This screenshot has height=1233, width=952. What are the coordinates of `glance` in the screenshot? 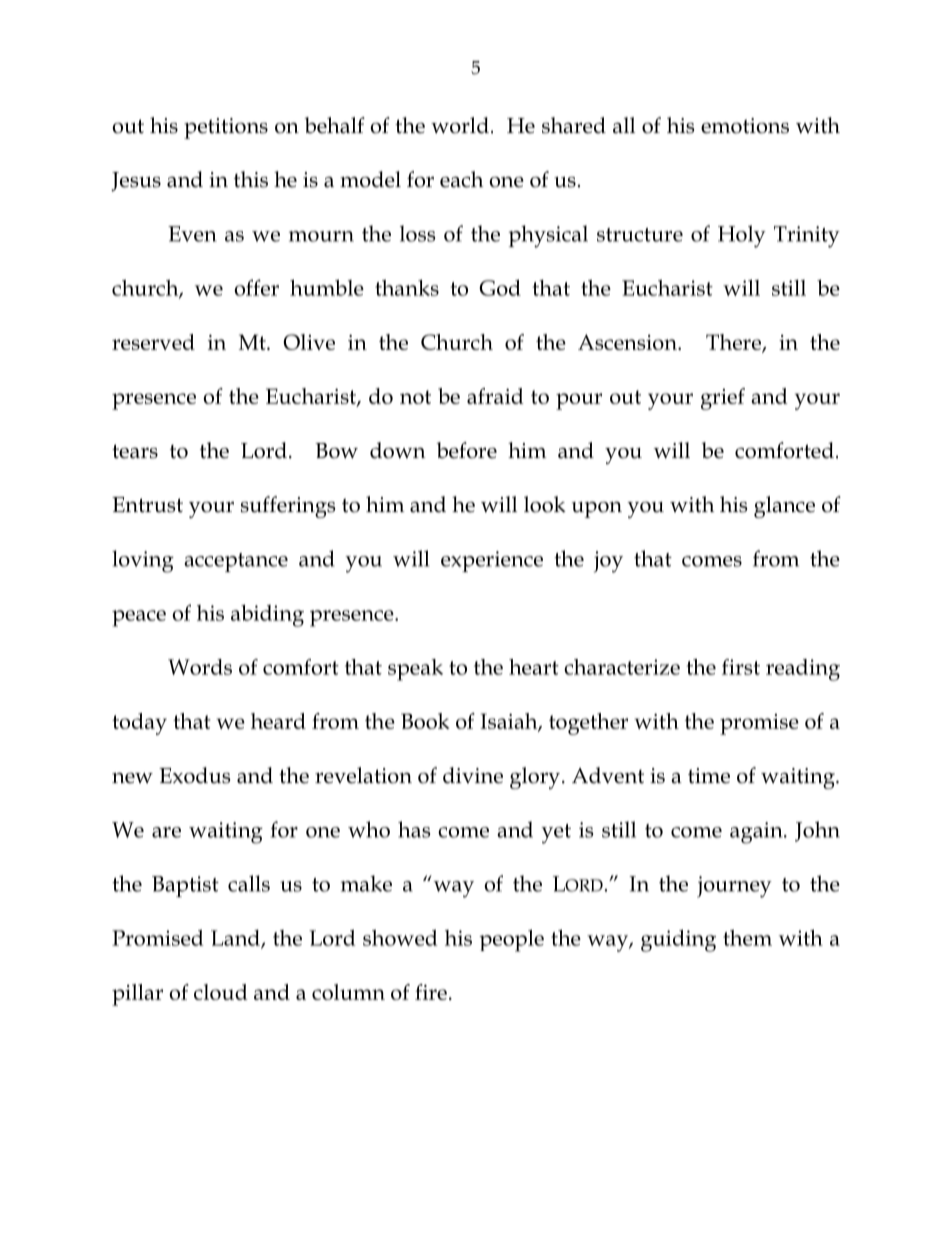 It's located at (784, 507).
